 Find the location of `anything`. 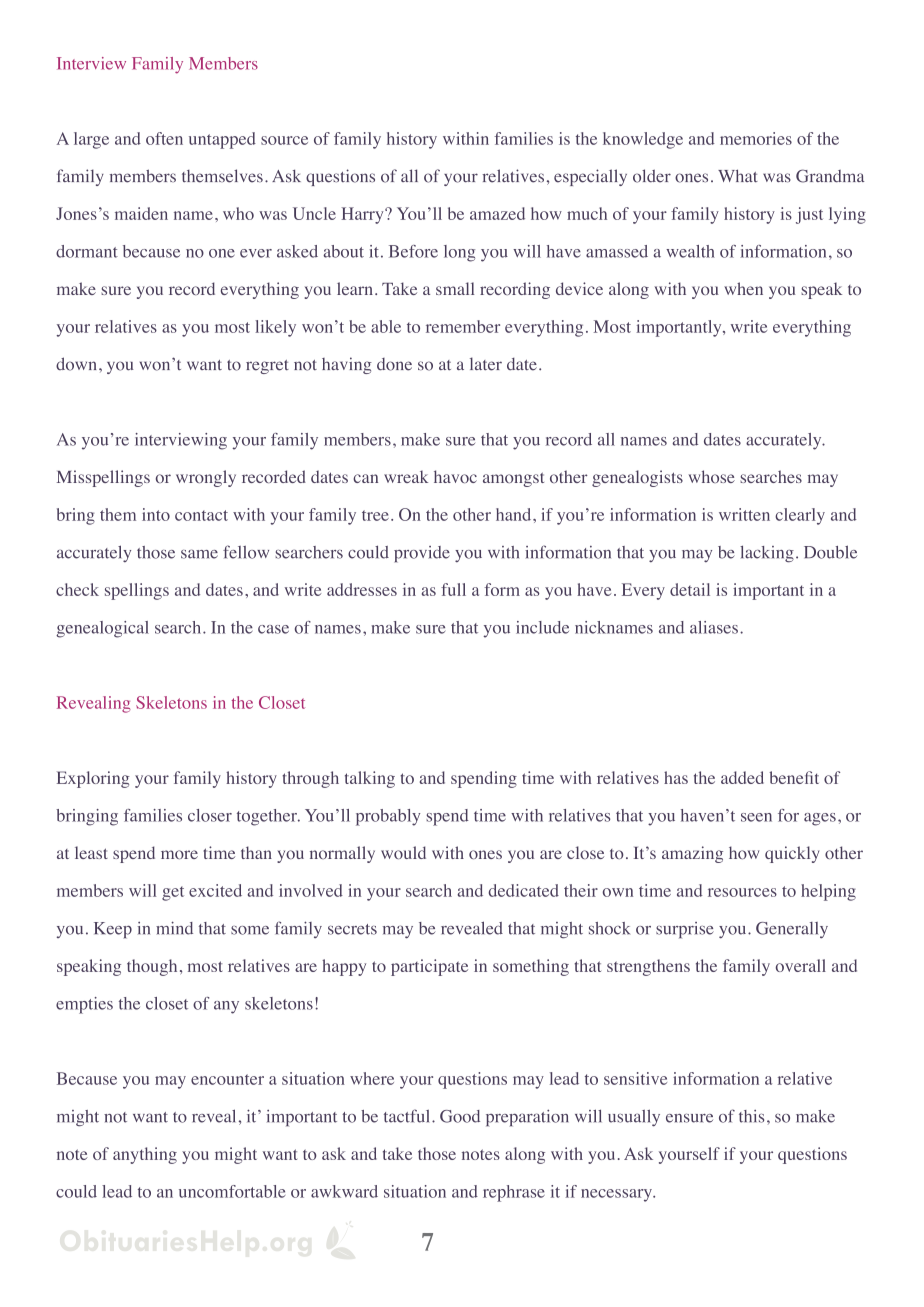

anything is located at coordinates (145, 1155).
